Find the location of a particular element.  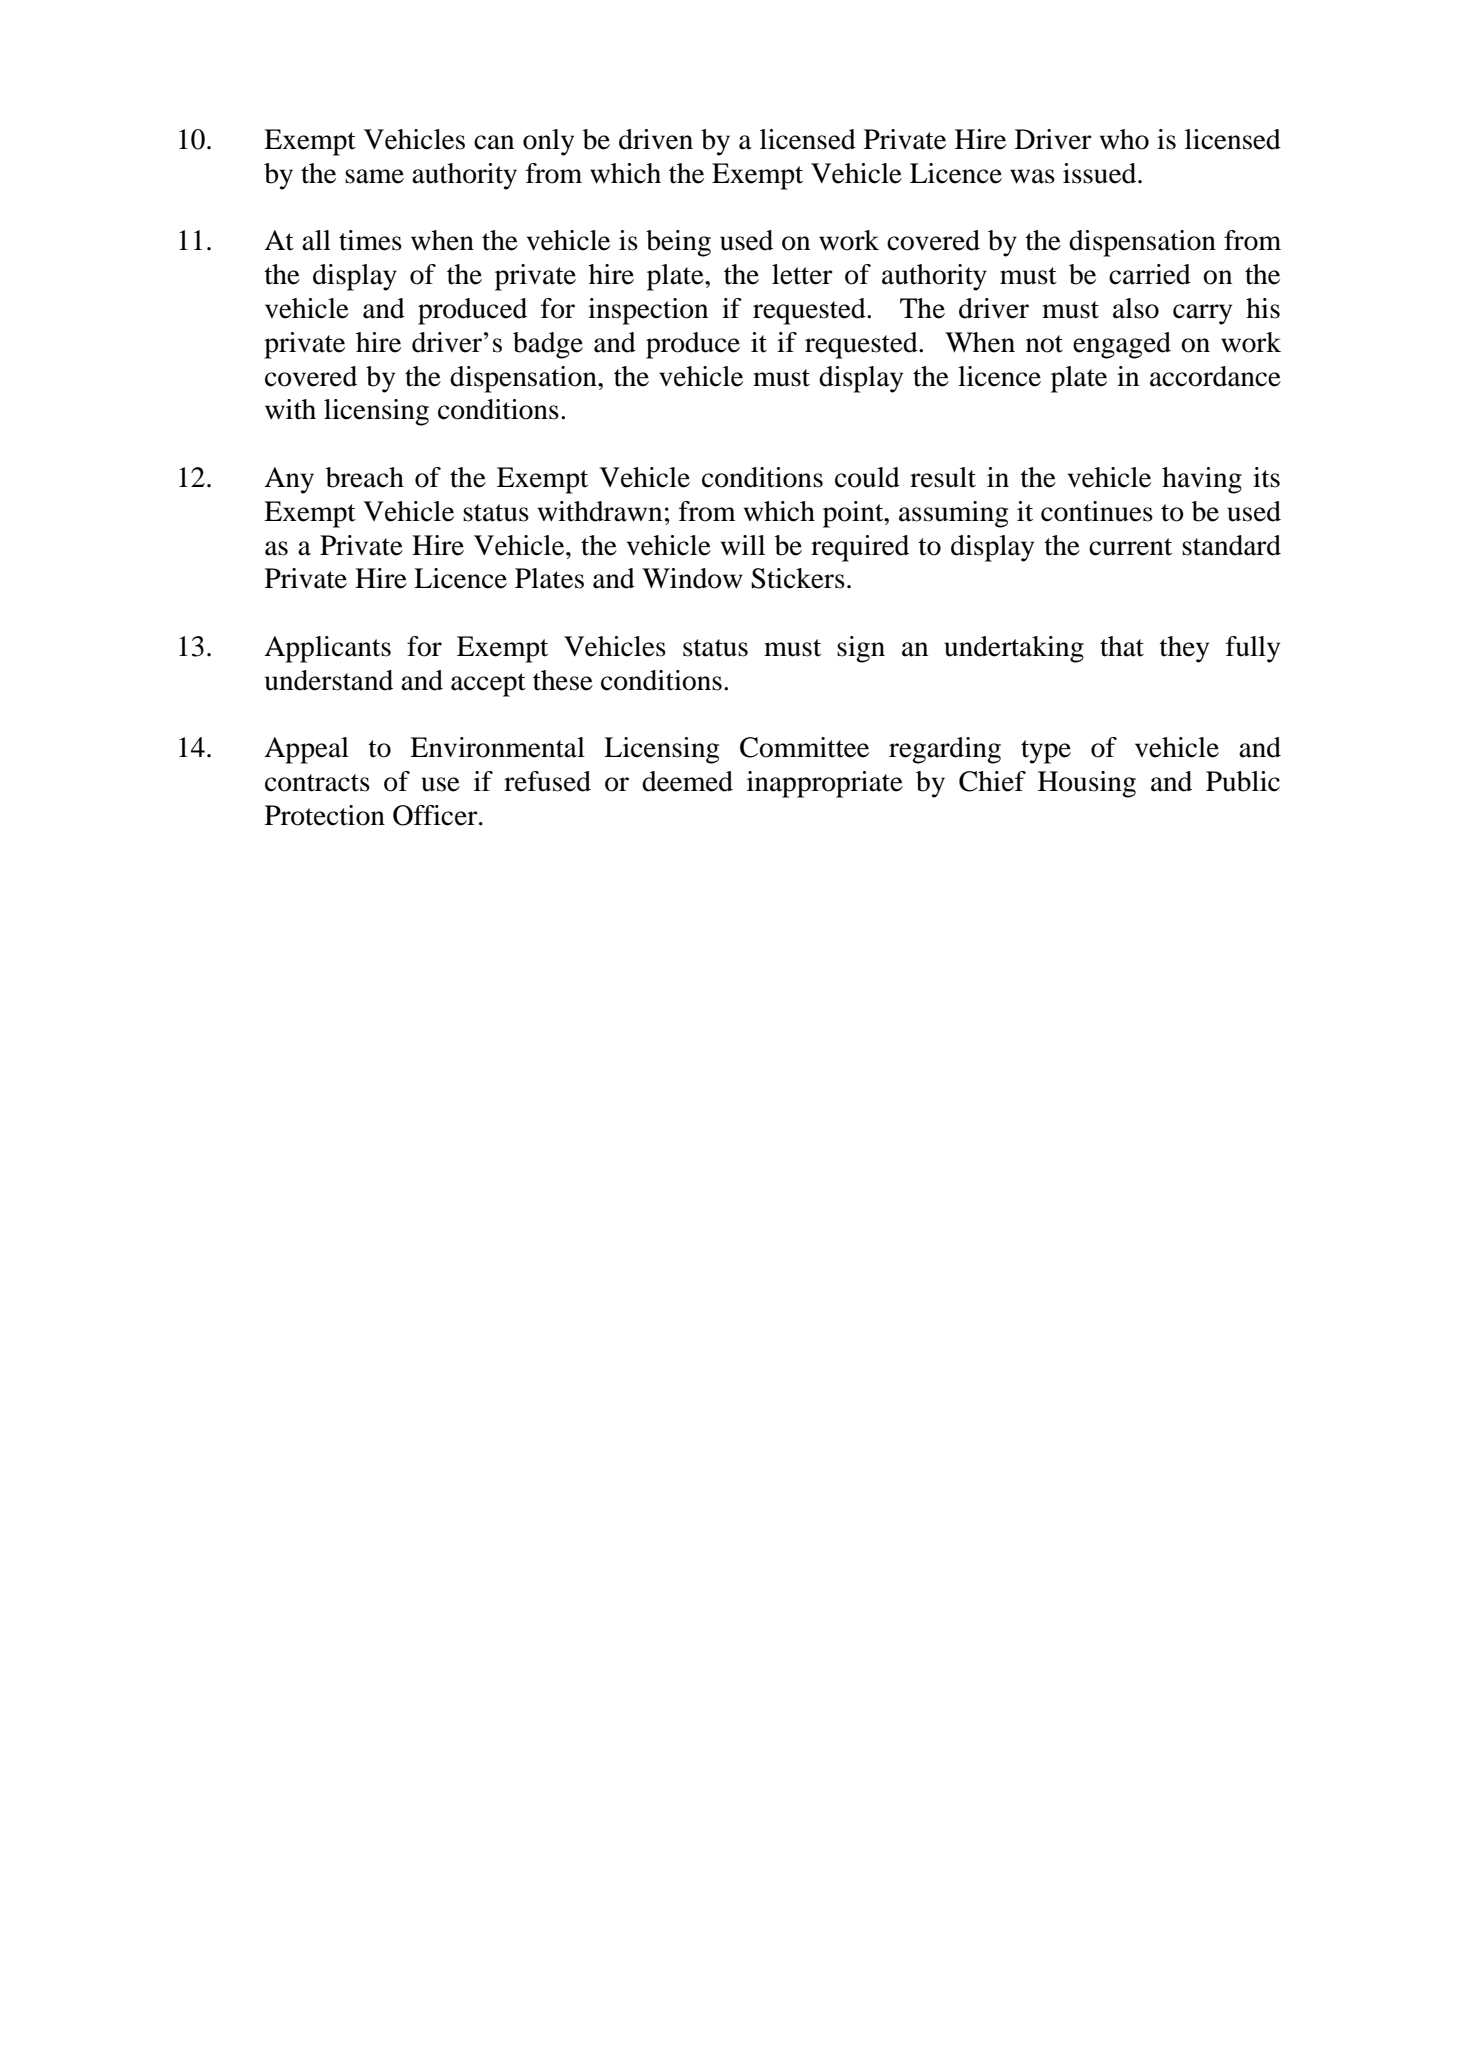

same is located at coordinates (374, 176).
